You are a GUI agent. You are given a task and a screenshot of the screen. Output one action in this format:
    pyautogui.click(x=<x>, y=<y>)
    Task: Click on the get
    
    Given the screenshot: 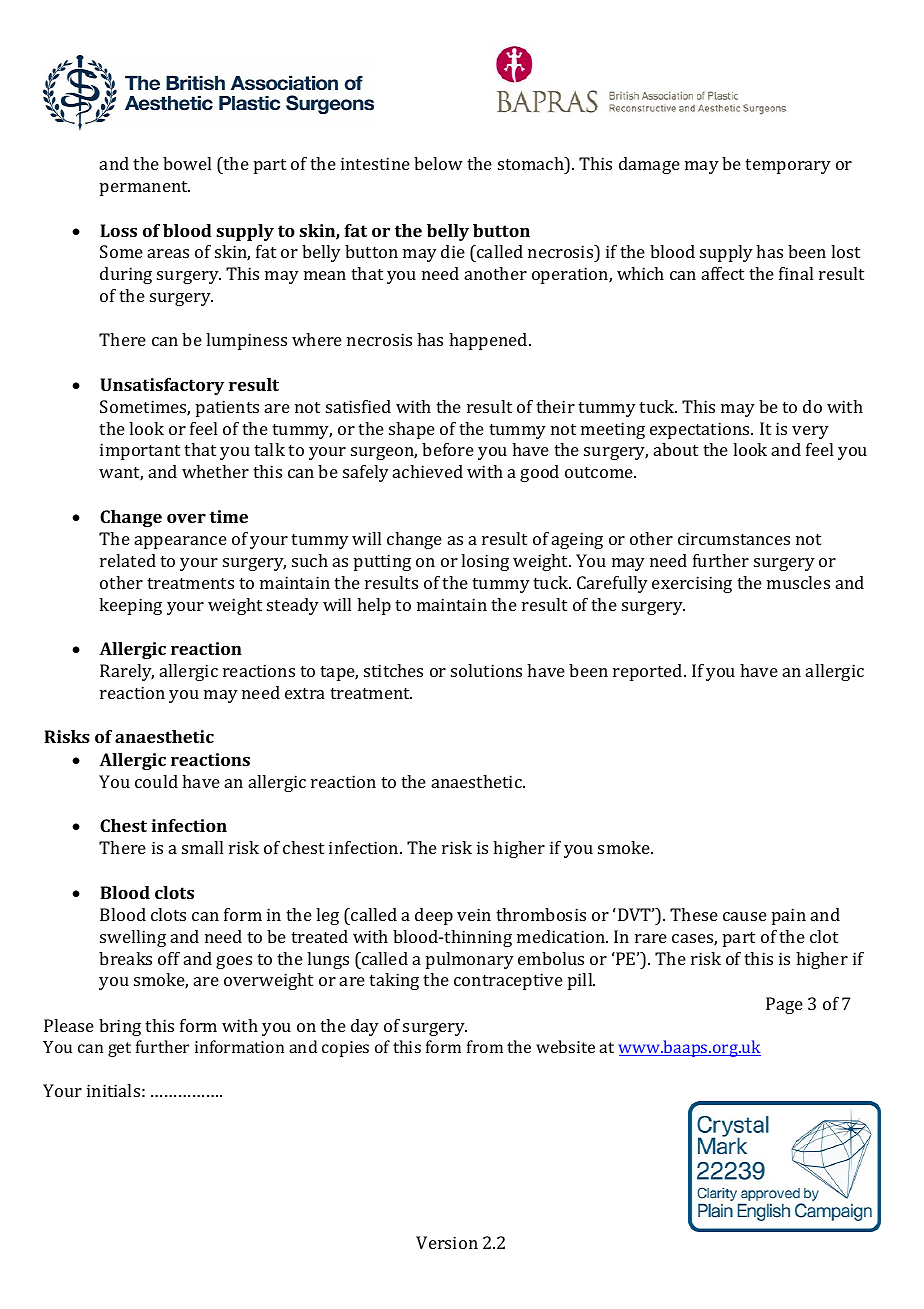 What is the action you would take?
    pyautogui.click(x=119, y=1049)
